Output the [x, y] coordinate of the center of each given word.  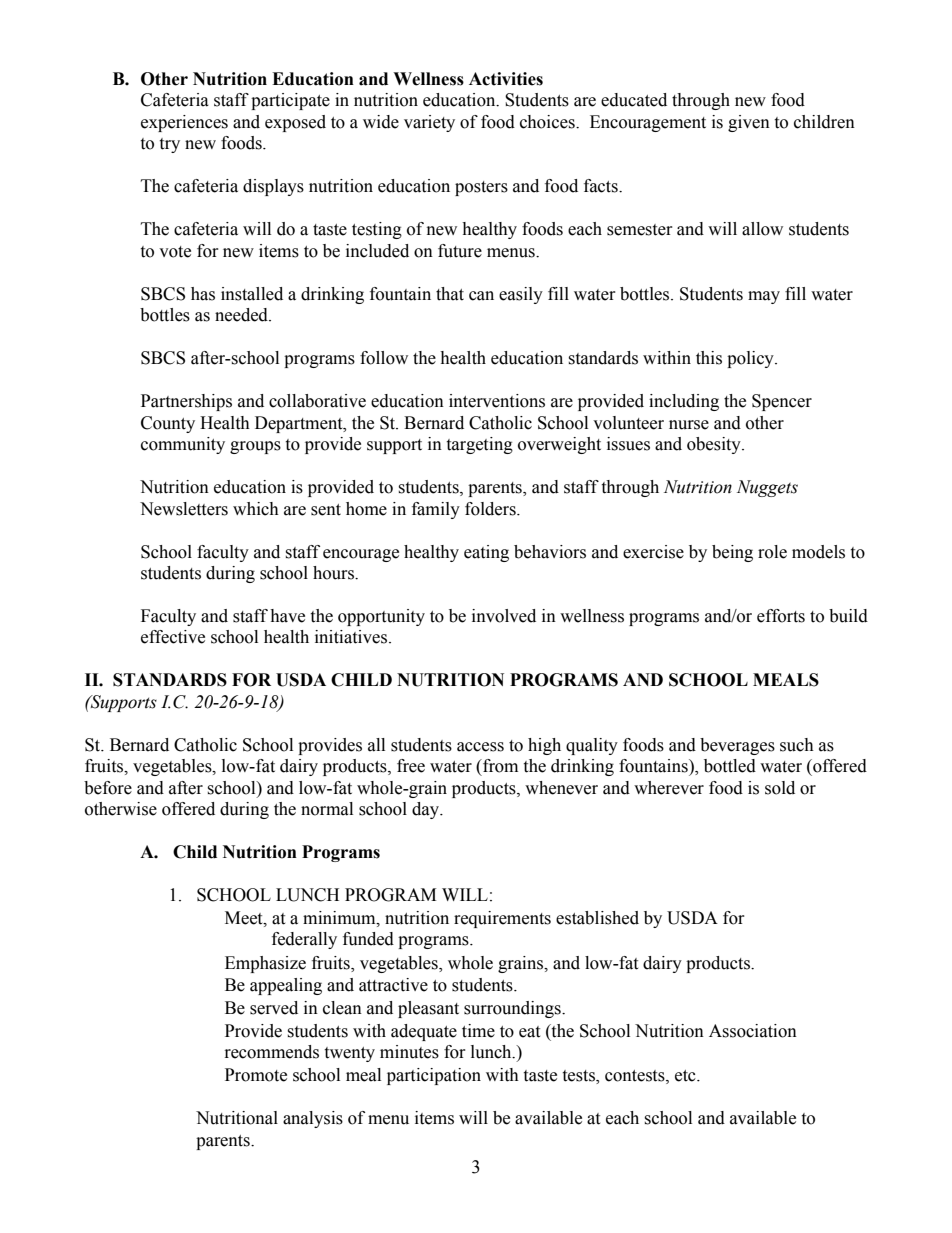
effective [173, 637]
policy [751, 359]
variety [429, 123]
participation [434, 1076]
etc [686, 1076]
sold [780, 788]
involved [504, 616]
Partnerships [186, 402]
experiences [184, 123]
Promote [256, 1075]
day [426, 810]
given [749, 123]
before [108, 788]
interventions [497, 401]
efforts [781, 616]
